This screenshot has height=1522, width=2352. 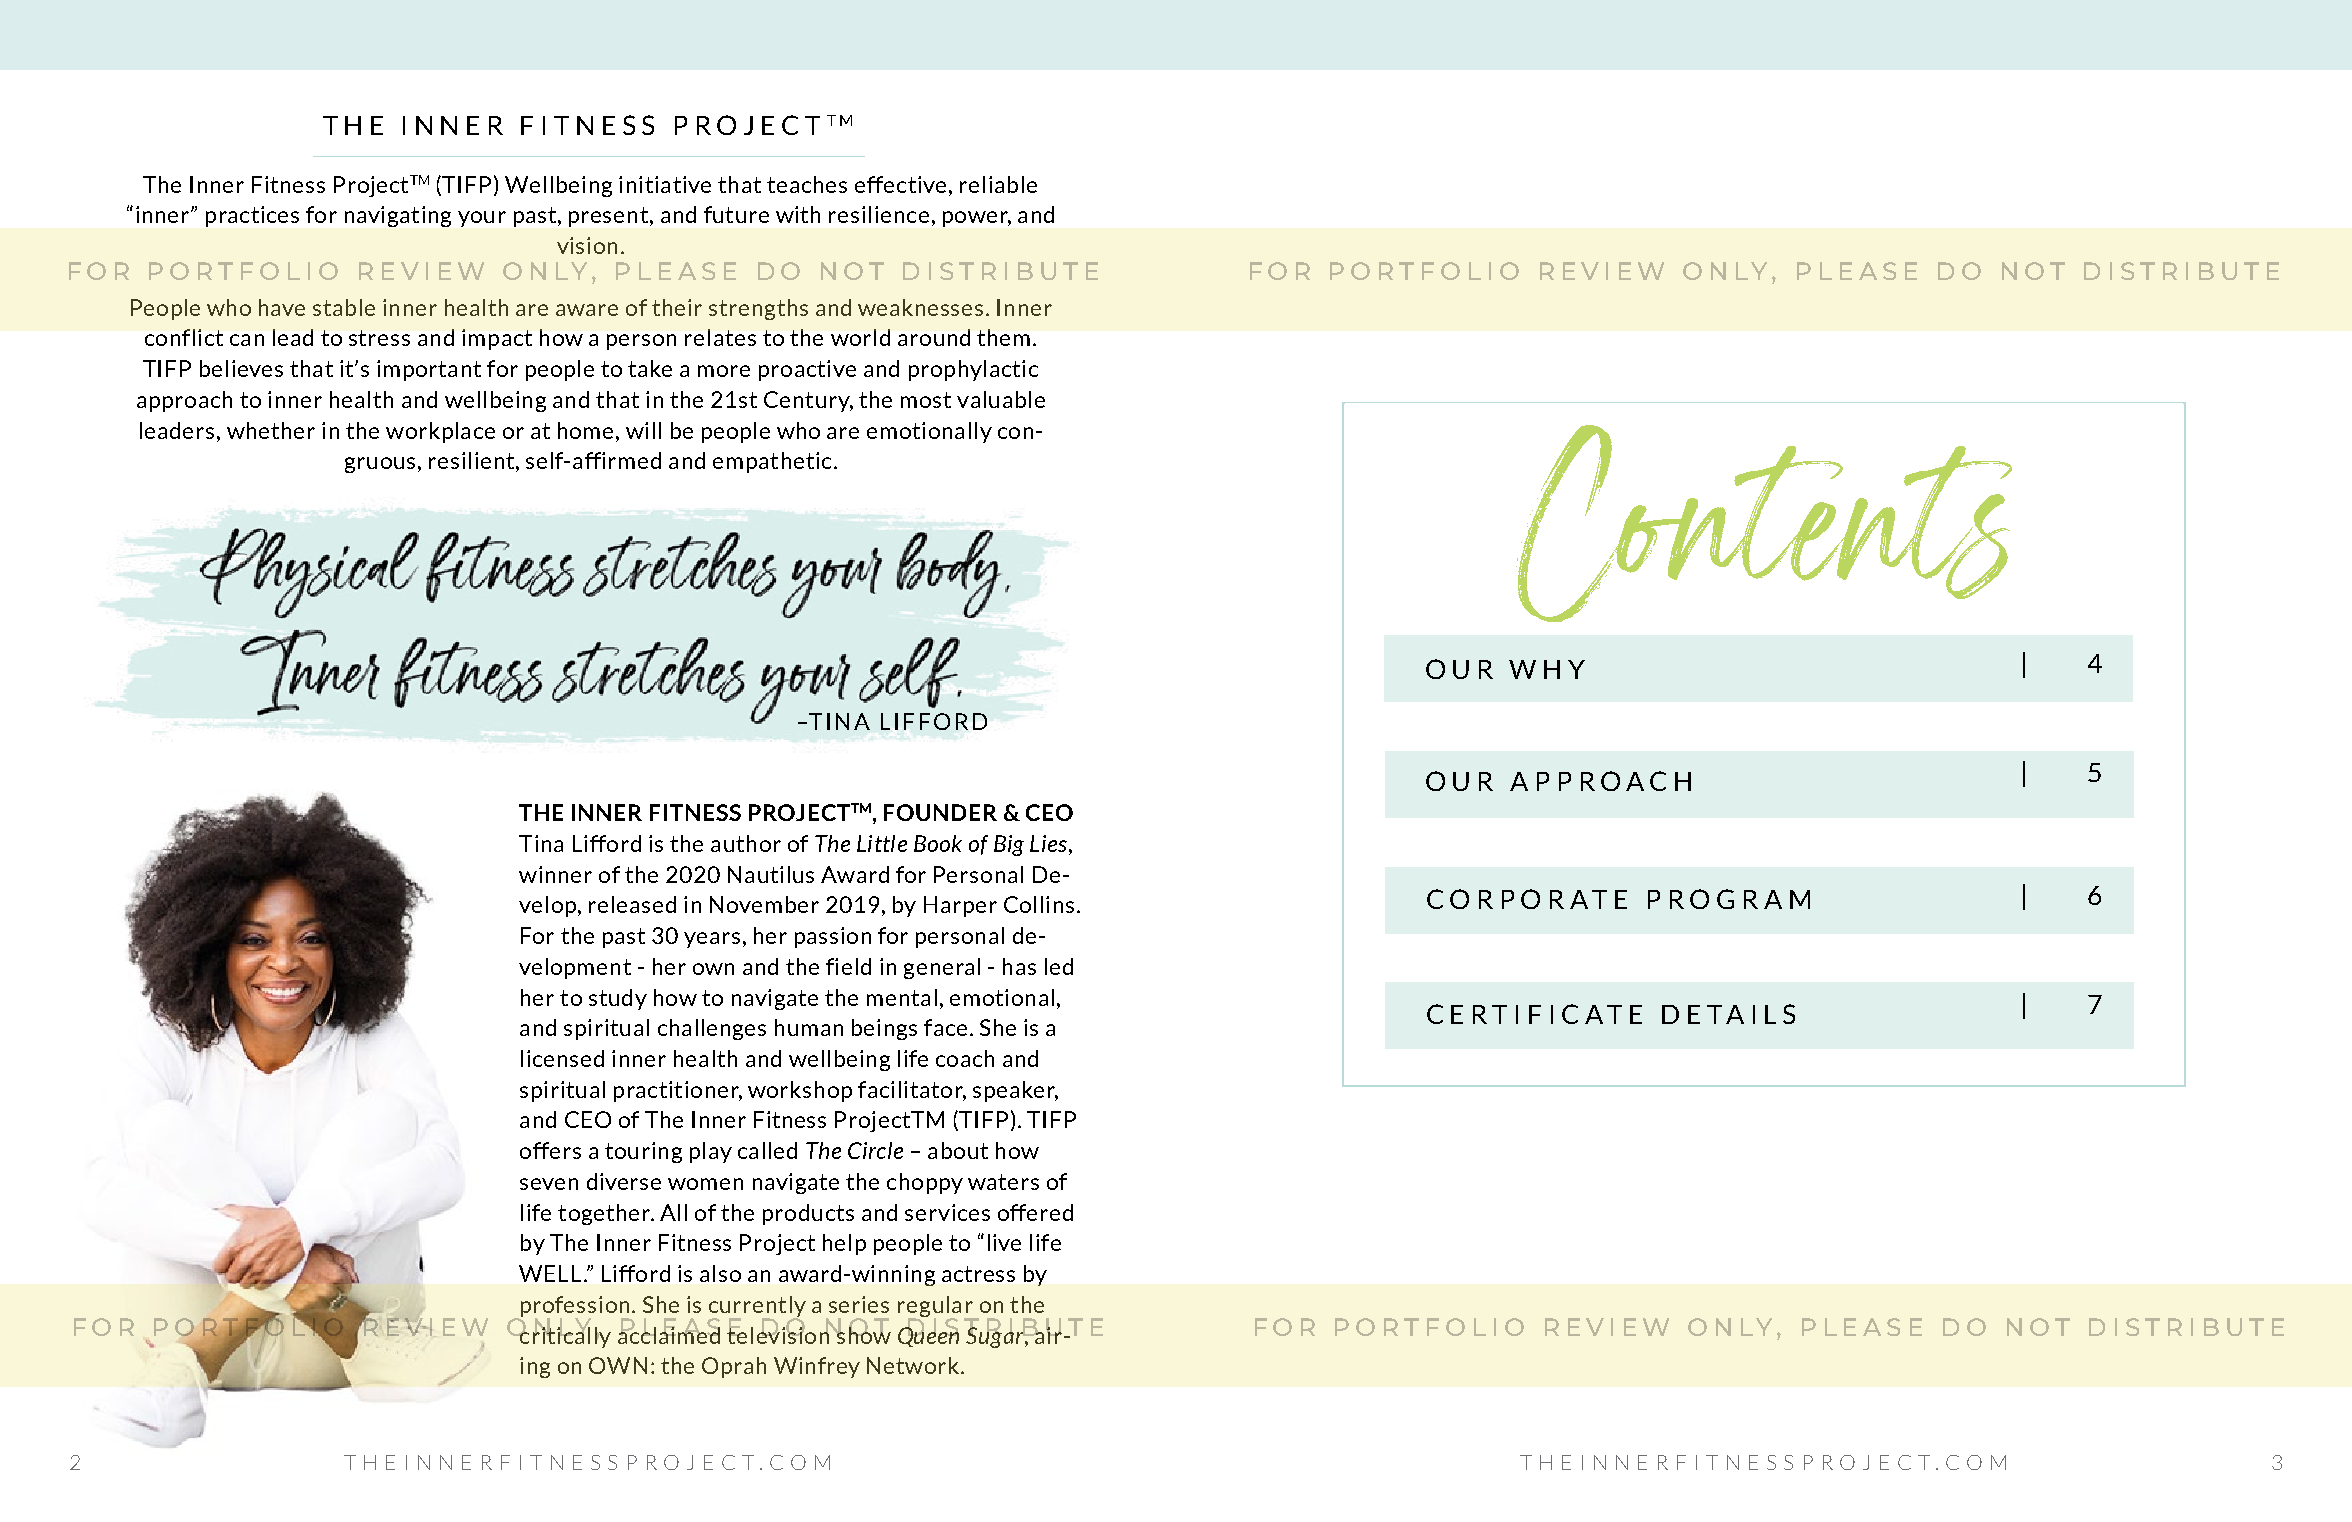 I want to click on author, so click(x=746, y=843).
